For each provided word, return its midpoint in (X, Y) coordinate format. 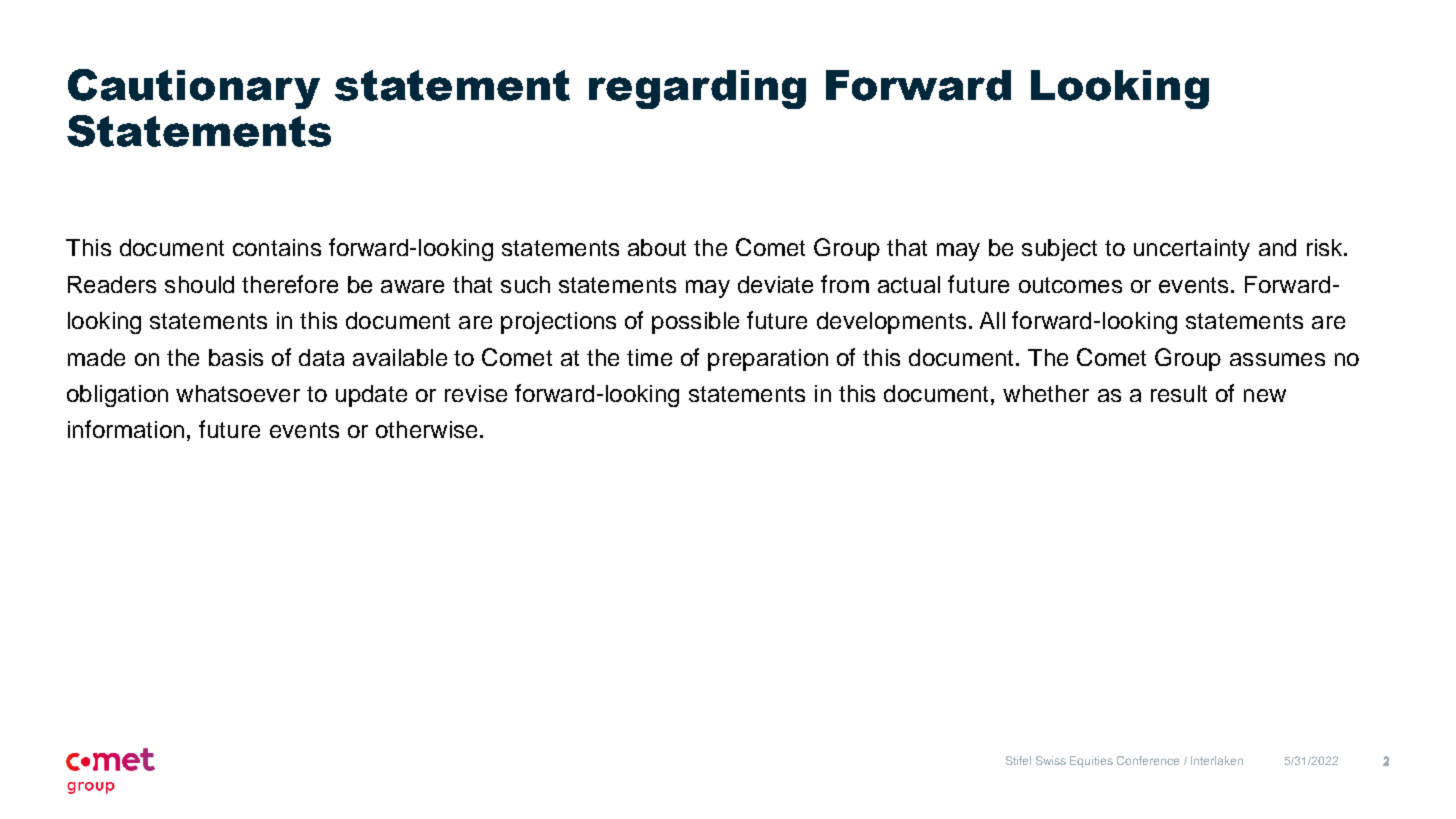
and (1277, 247)
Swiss (1051, 760)
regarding (697, 89)
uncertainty (1192, 250)
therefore (290, 284)
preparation (768, 360)
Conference (1148, 760)
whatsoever (238, 393)
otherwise (426, 429)
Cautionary (194, 89)
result (1179, 393)
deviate (775, 284)
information (126, 429)
